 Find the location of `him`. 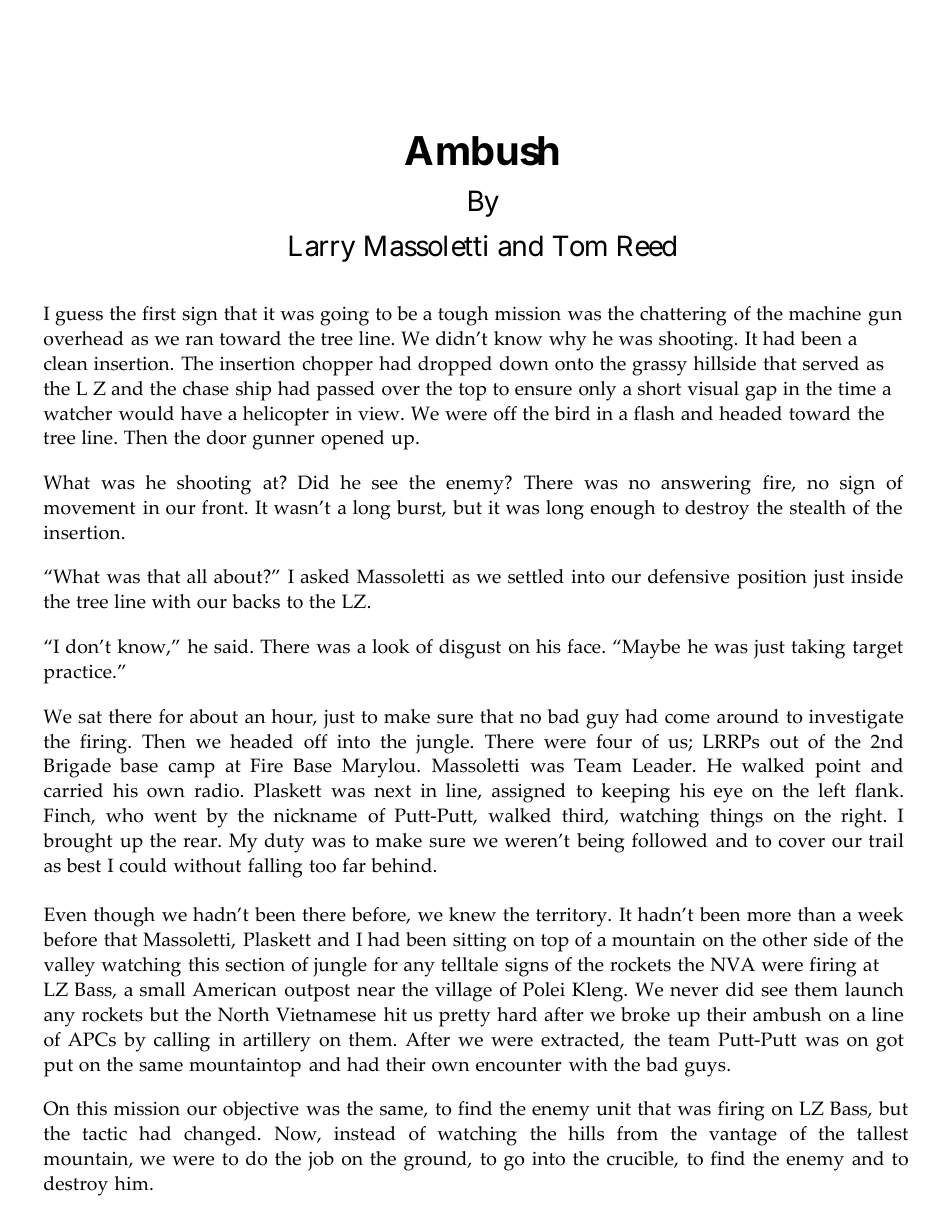

him is located at coordinates (133, 1183).
